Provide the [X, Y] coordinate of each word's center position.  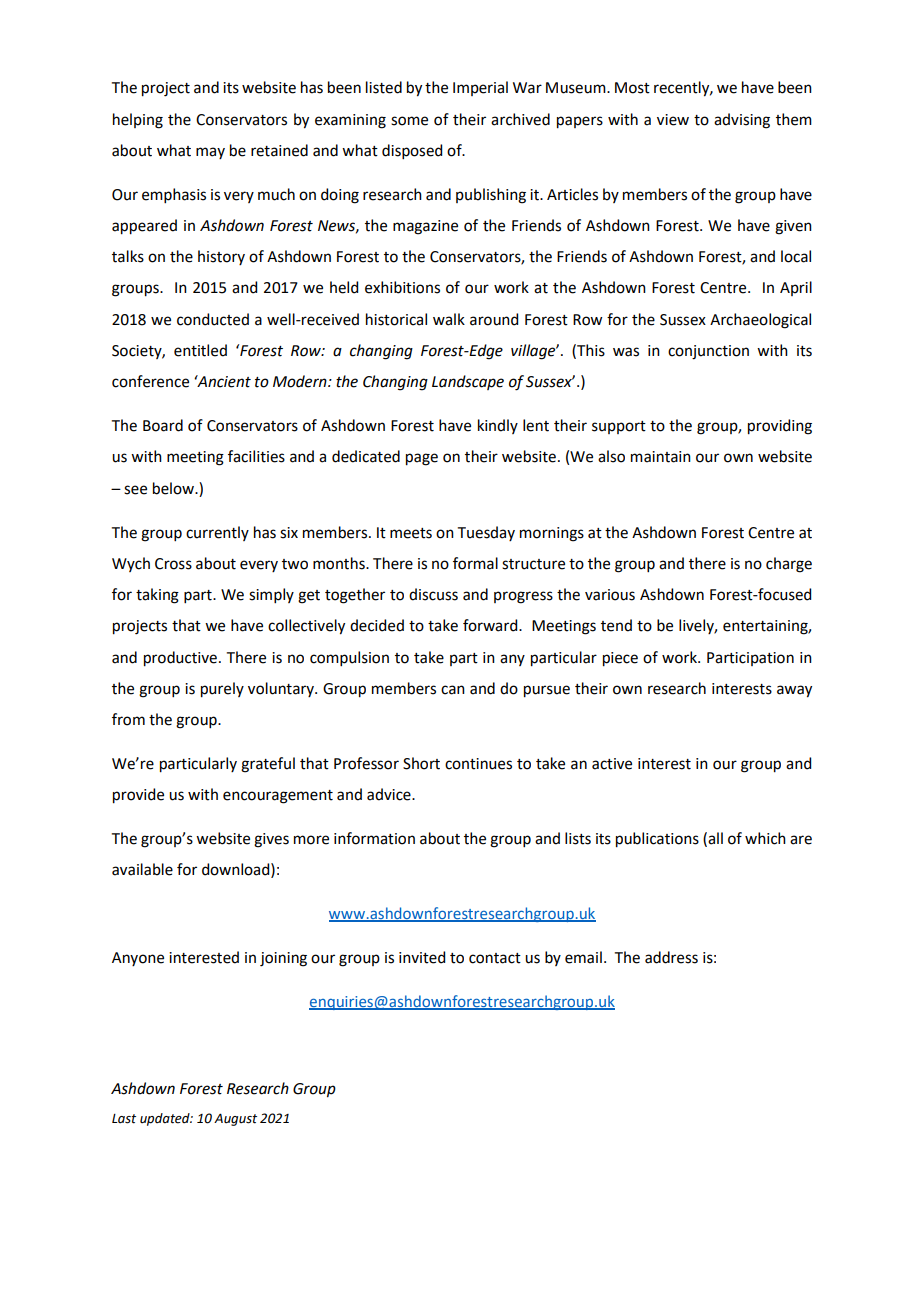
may [210, 153]
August [235, 1119]
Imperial [480, 88]
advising [742, 121]
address [671, 957]
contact [495, 958]
